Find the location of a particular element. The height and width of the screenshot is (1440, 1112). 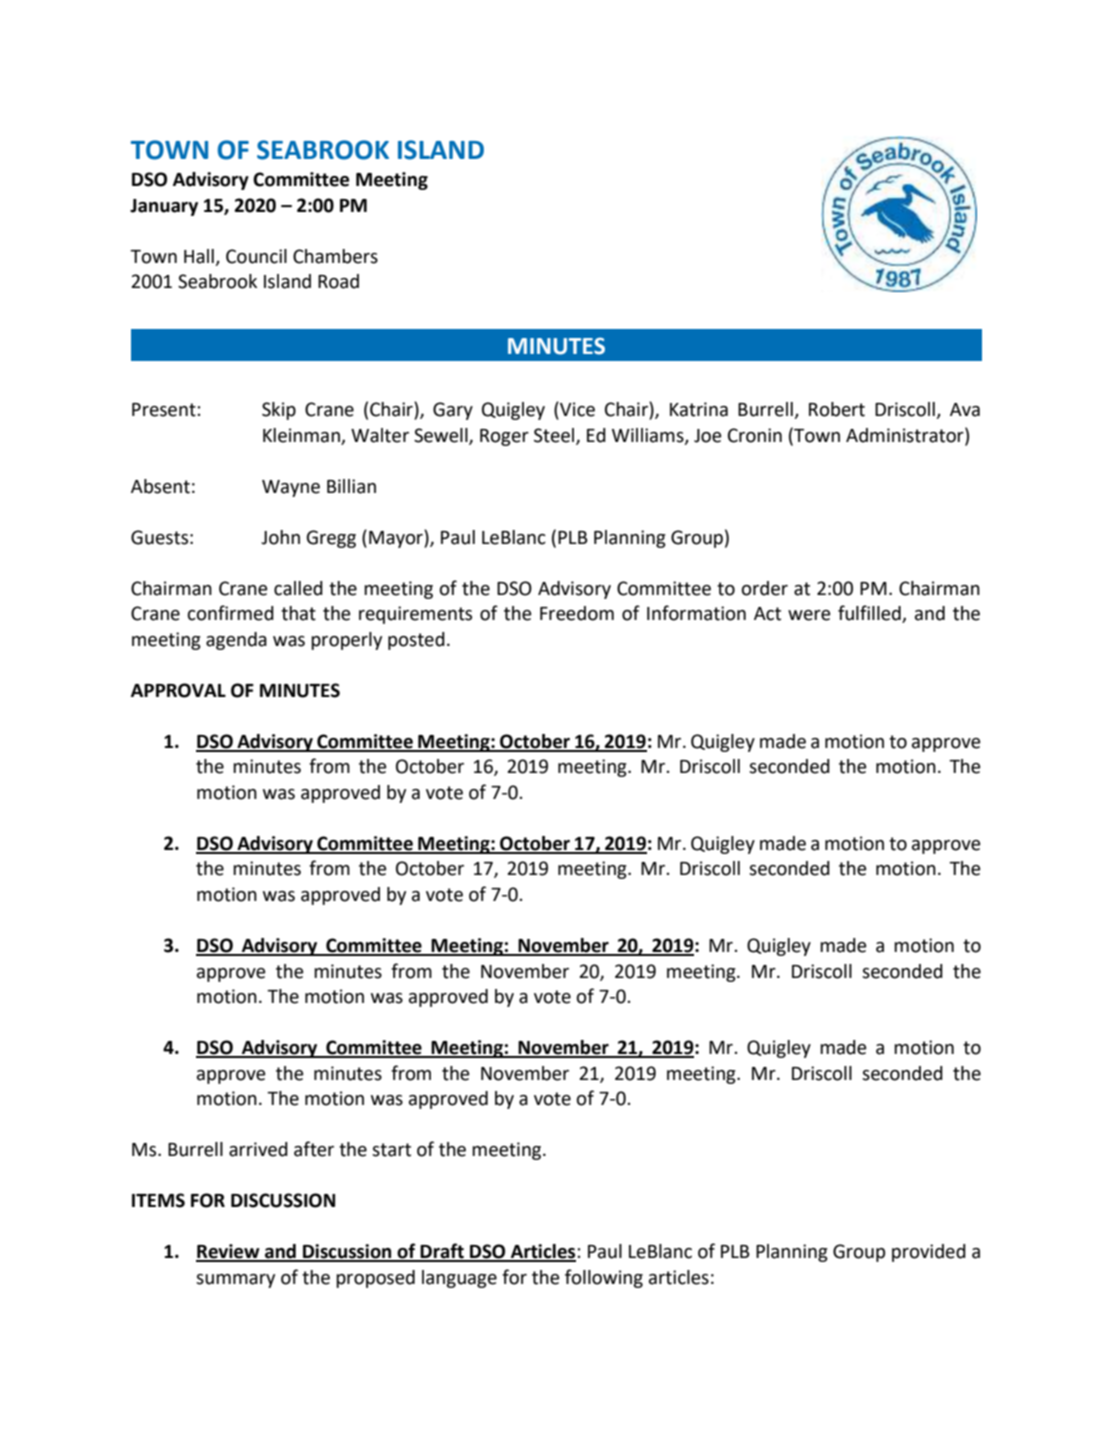

Freedom is located at coordinates (577, 613).
